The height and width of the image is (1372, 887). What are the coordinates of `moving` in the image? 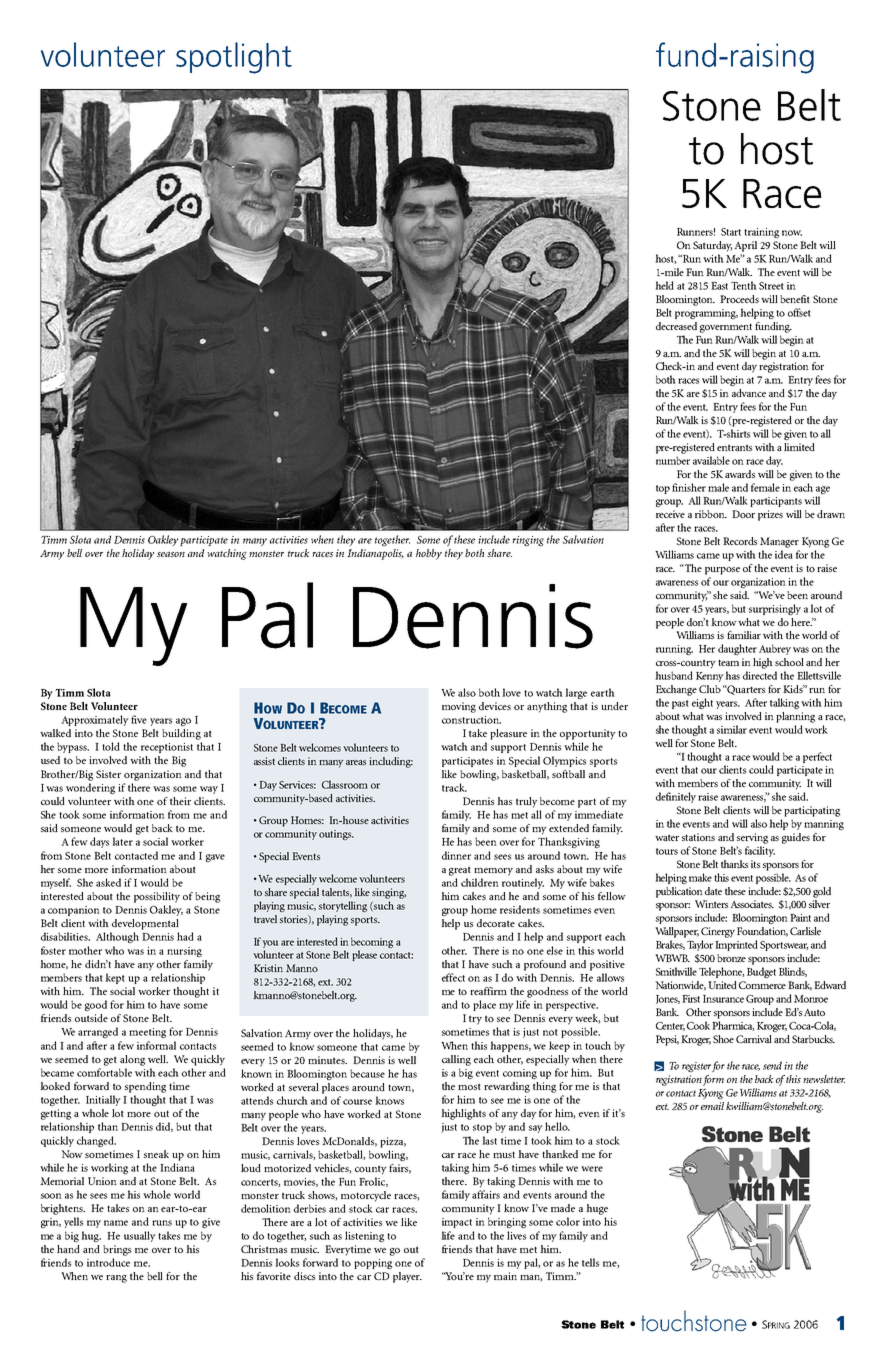 It's located at (459, 707).
